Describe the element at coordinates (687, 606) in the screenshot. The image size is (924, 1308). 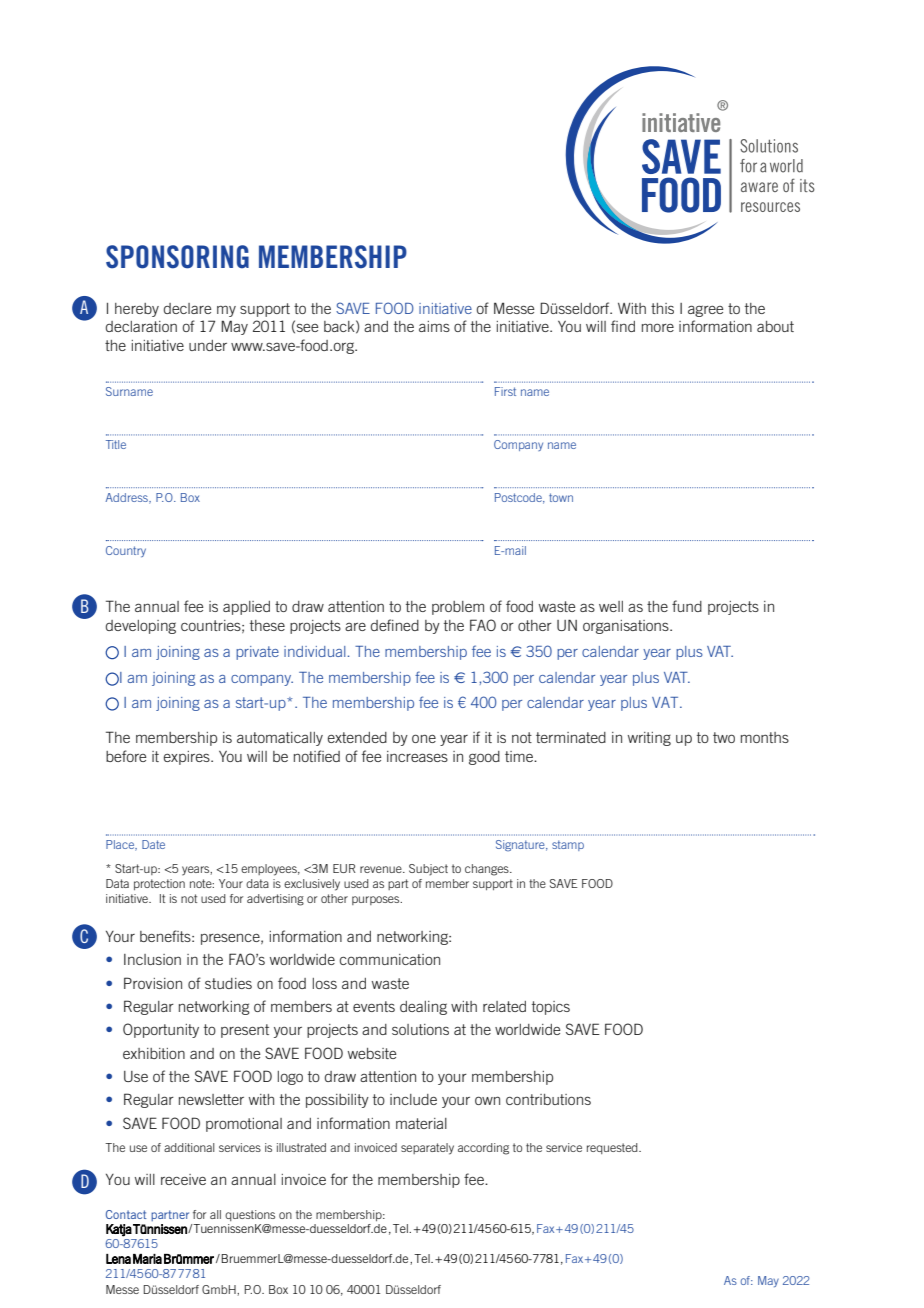
I see `fund` at that location.
